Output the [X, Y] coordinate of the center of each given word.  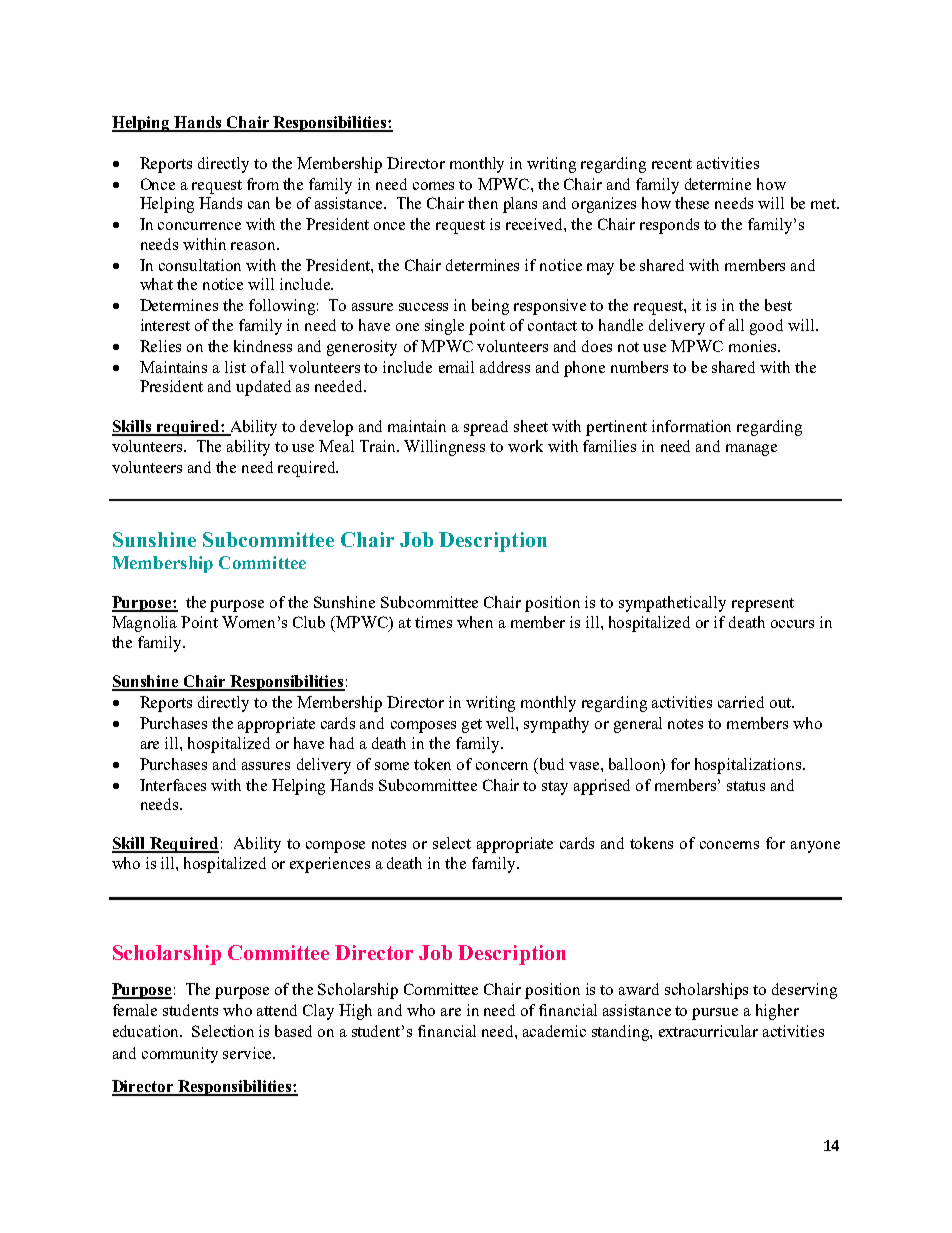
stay [555, 788]
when [475, 622]
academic [554, 1031]
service [248, 1053]
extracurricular [708, 1031]
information [691, 426]
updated [263, 388]
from [263, 184]
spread [486, 428]
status [746, 786]
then [483, 203]
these [692, 203]
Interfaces [173, 785]
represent [763, 605]
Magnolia [144, 624]
